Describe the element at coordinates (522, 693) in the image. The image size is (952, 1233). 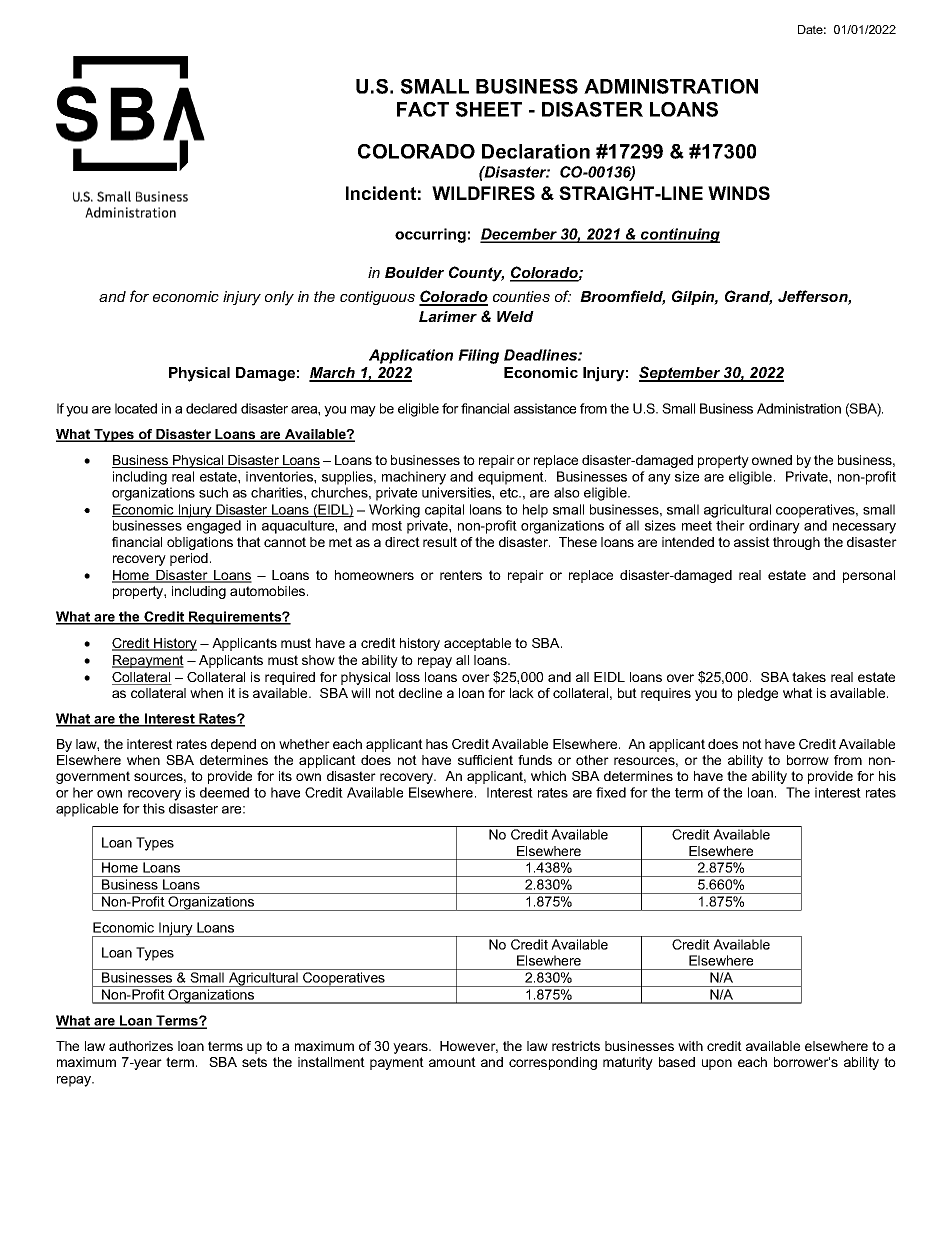
I see `lack` at that location.
